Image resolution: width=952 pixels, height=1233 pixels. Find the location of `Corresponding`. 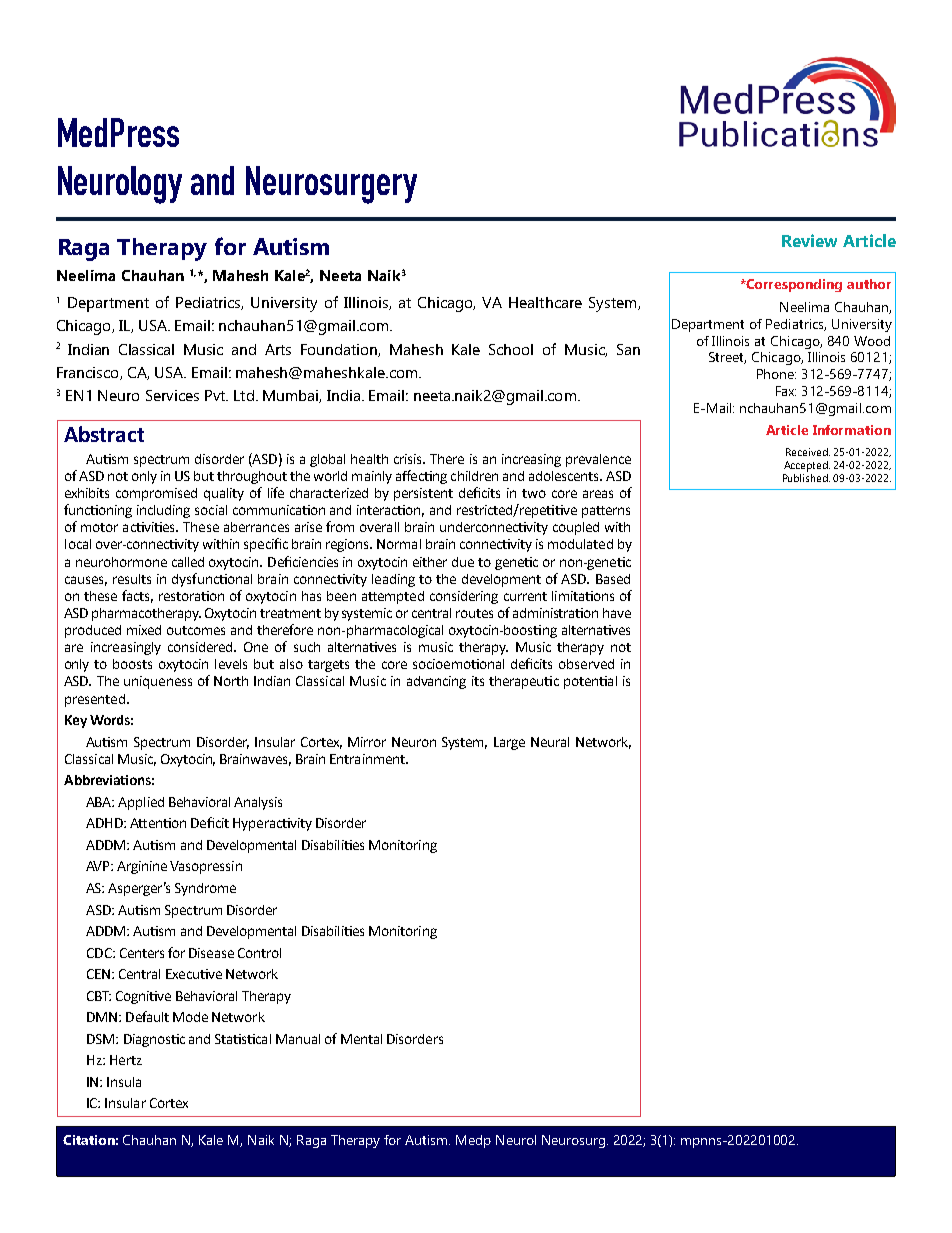

Corresponding is located at coordinates (793, 285).
